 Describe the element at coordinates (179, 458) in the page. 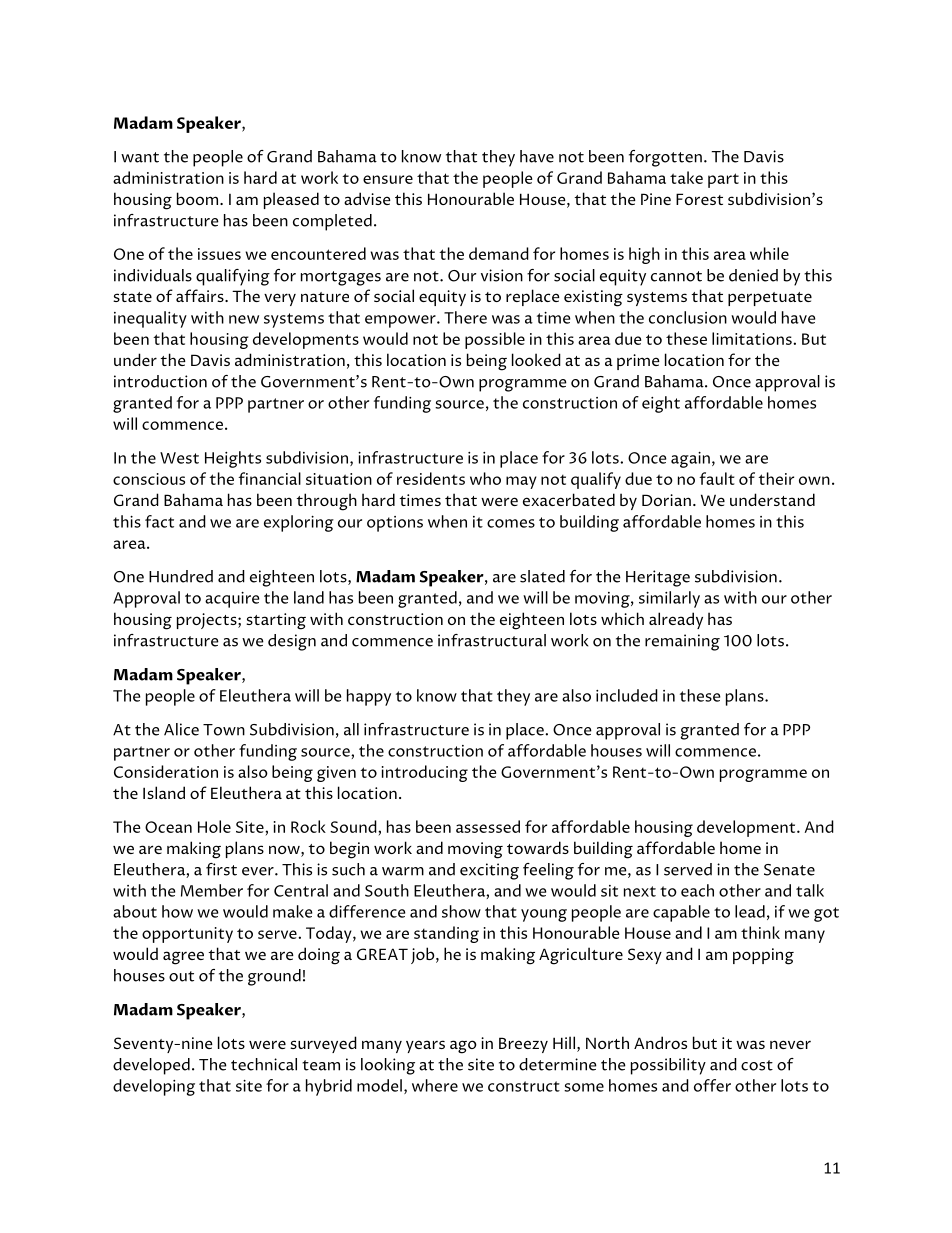

I see `West` at that location.
